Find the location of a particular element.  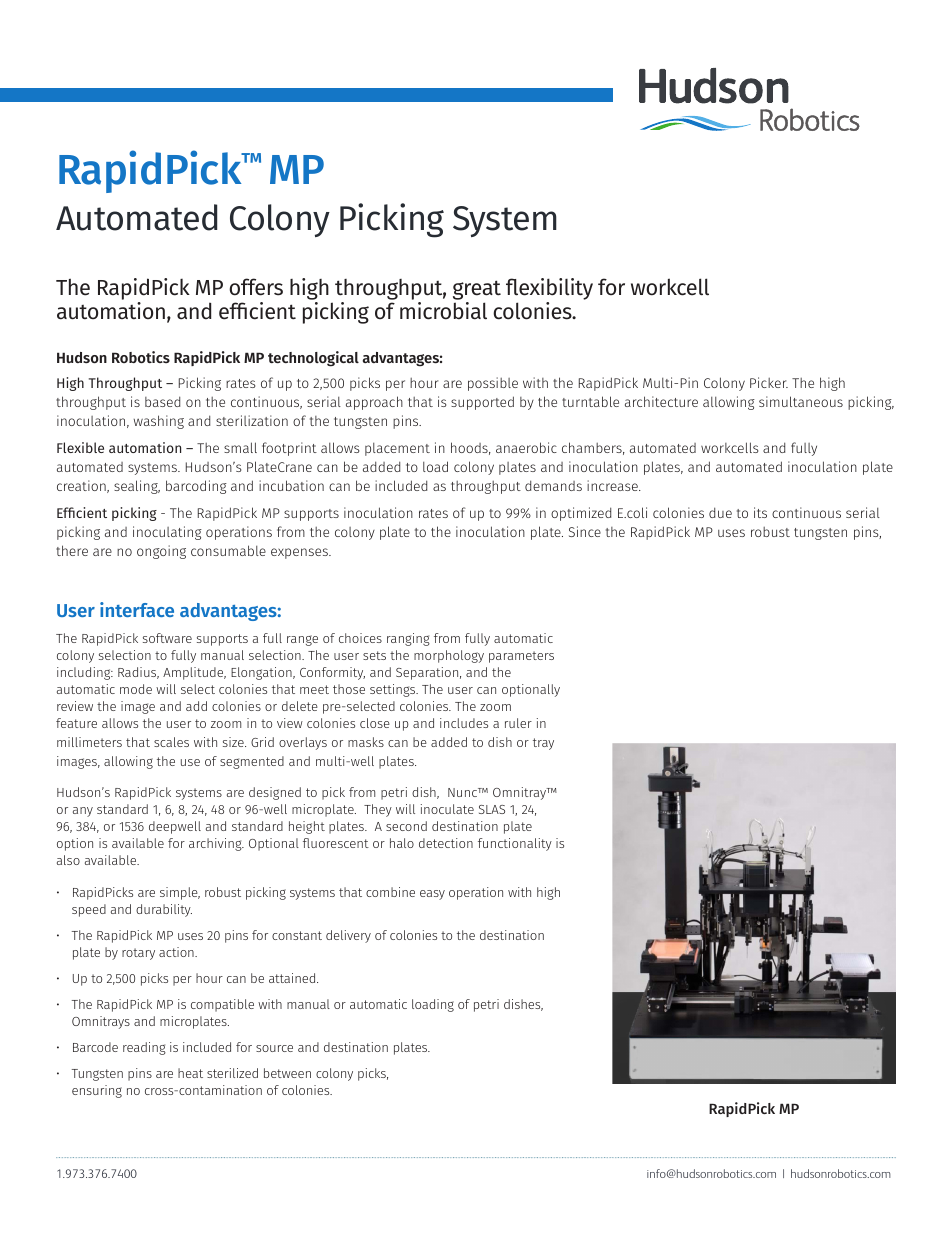

due is located at coordinates (720, 512).
